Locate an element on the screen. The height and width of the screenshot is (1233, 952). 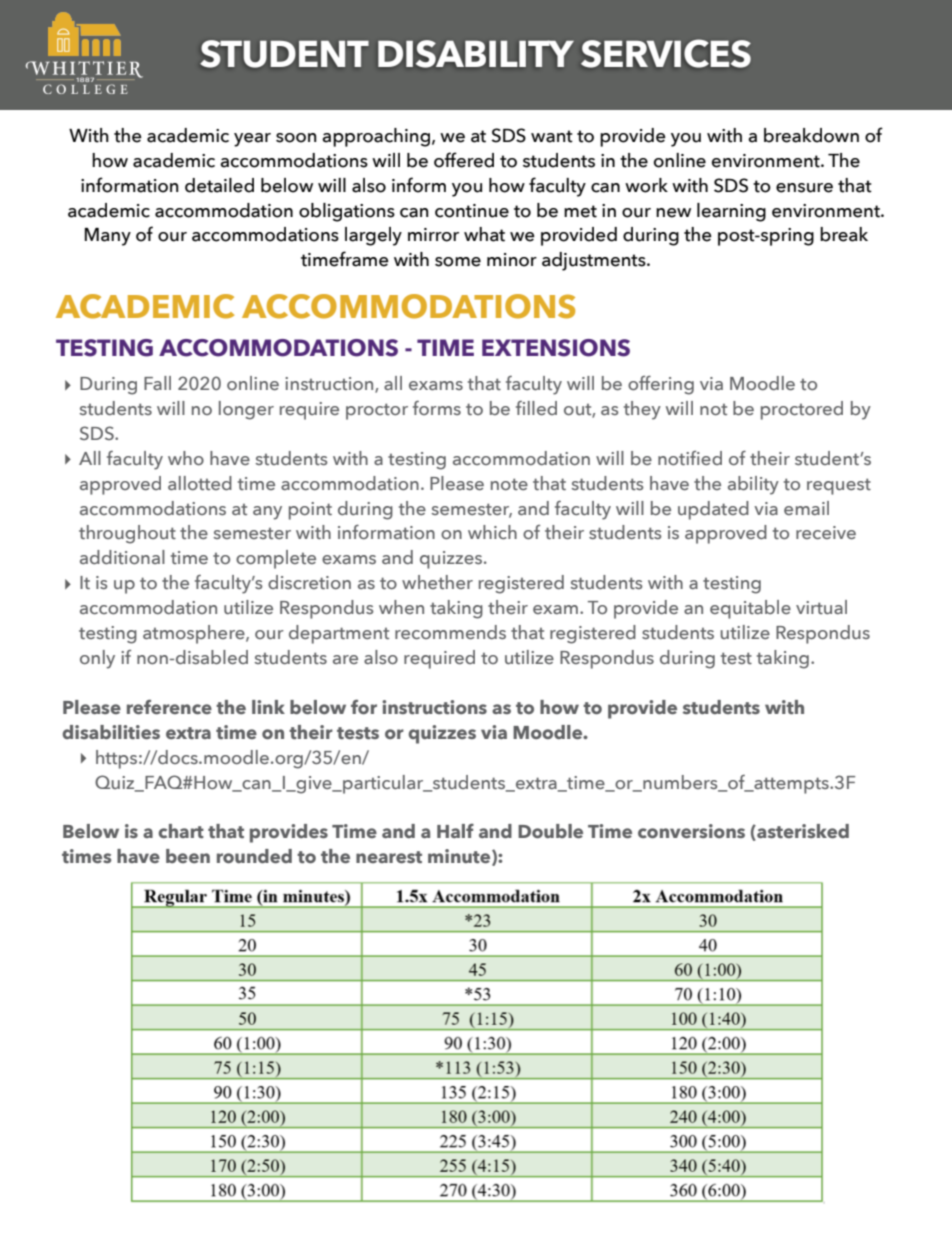
whether is located at coordinates (437, 582).
